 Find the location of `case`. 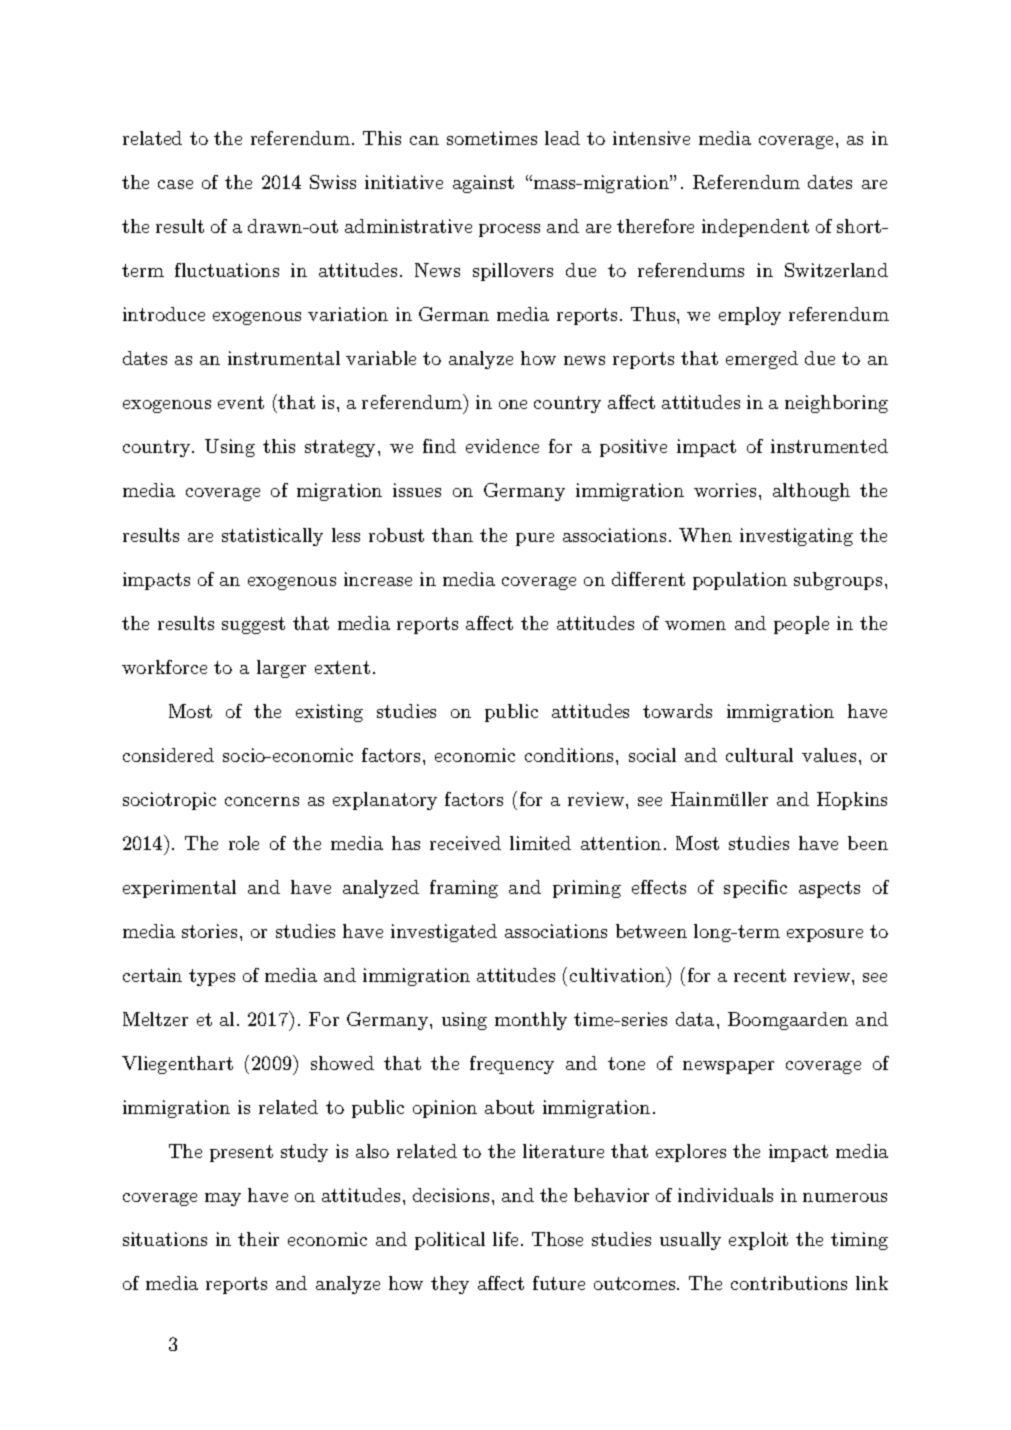

case is located at coordinates (175, 184).
